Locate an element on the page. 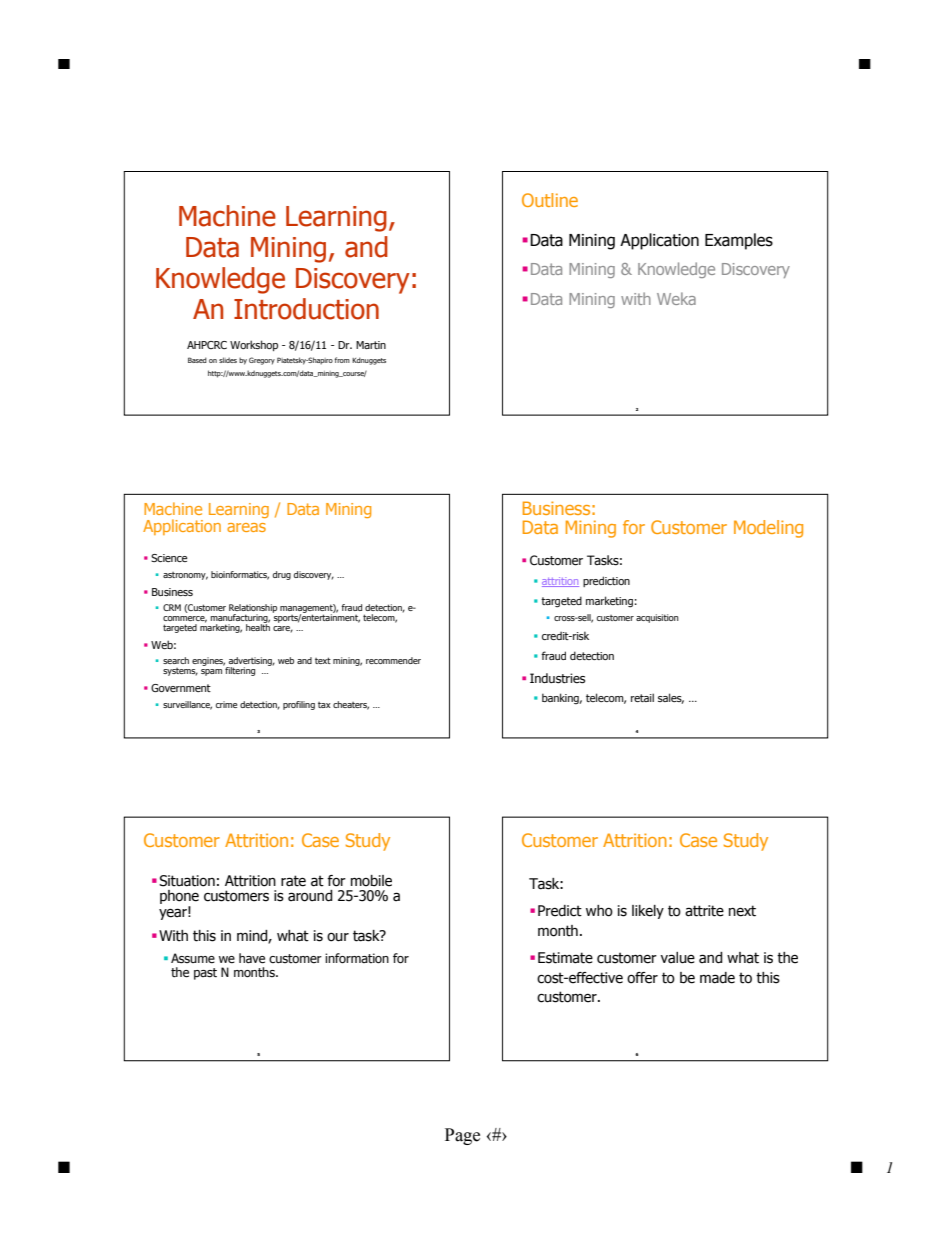 This page has width=952, height=1233. rate is located at coordinates (293, 881).
